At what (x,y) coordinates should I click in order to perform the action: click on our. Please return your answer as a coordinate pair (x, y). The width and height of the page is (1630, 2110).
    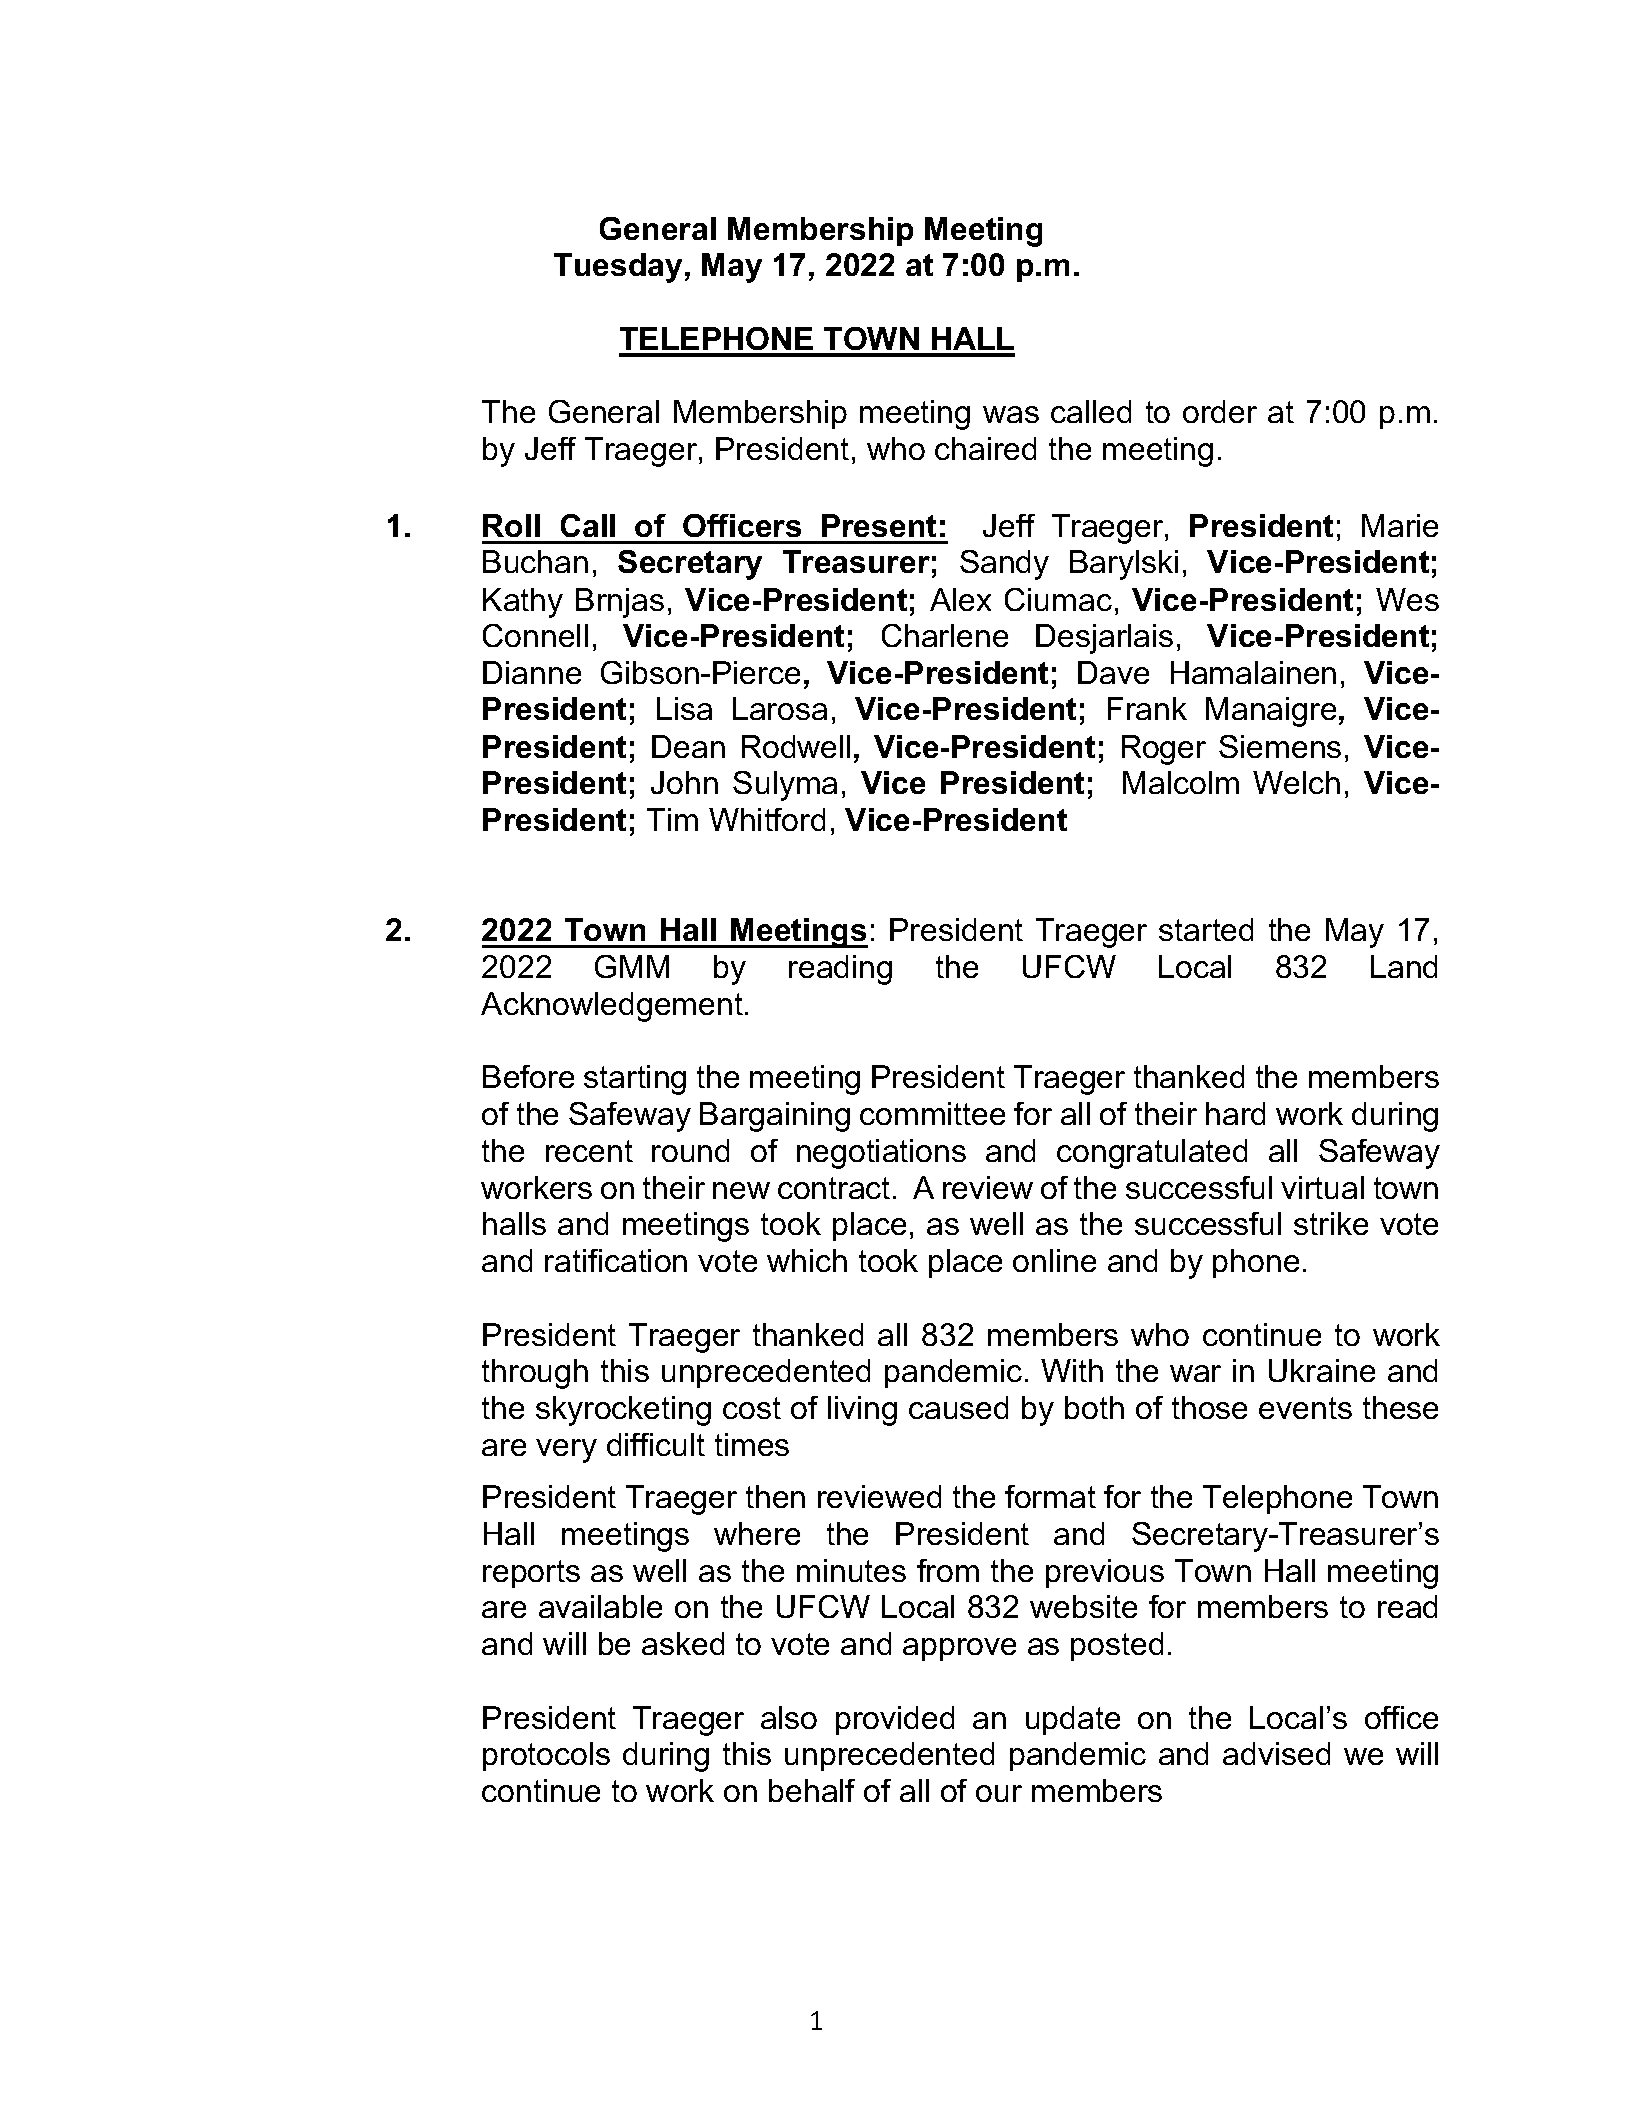
    Looking at the image, I should click on (999, 1793).
